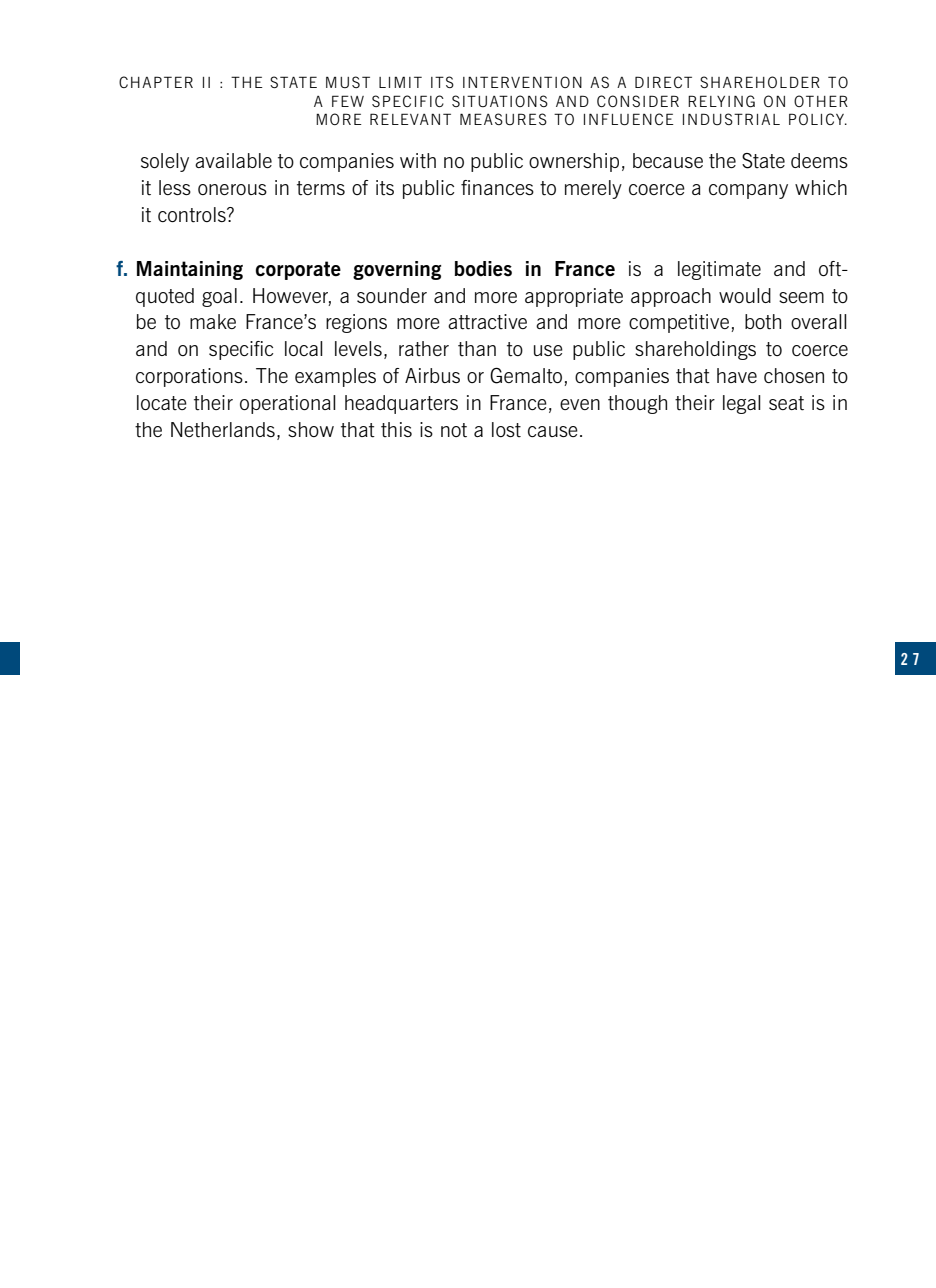  What do you see at coordinates (232, 189) in the screenshot?
I see `onerous` at bounding box center [232, 189].
